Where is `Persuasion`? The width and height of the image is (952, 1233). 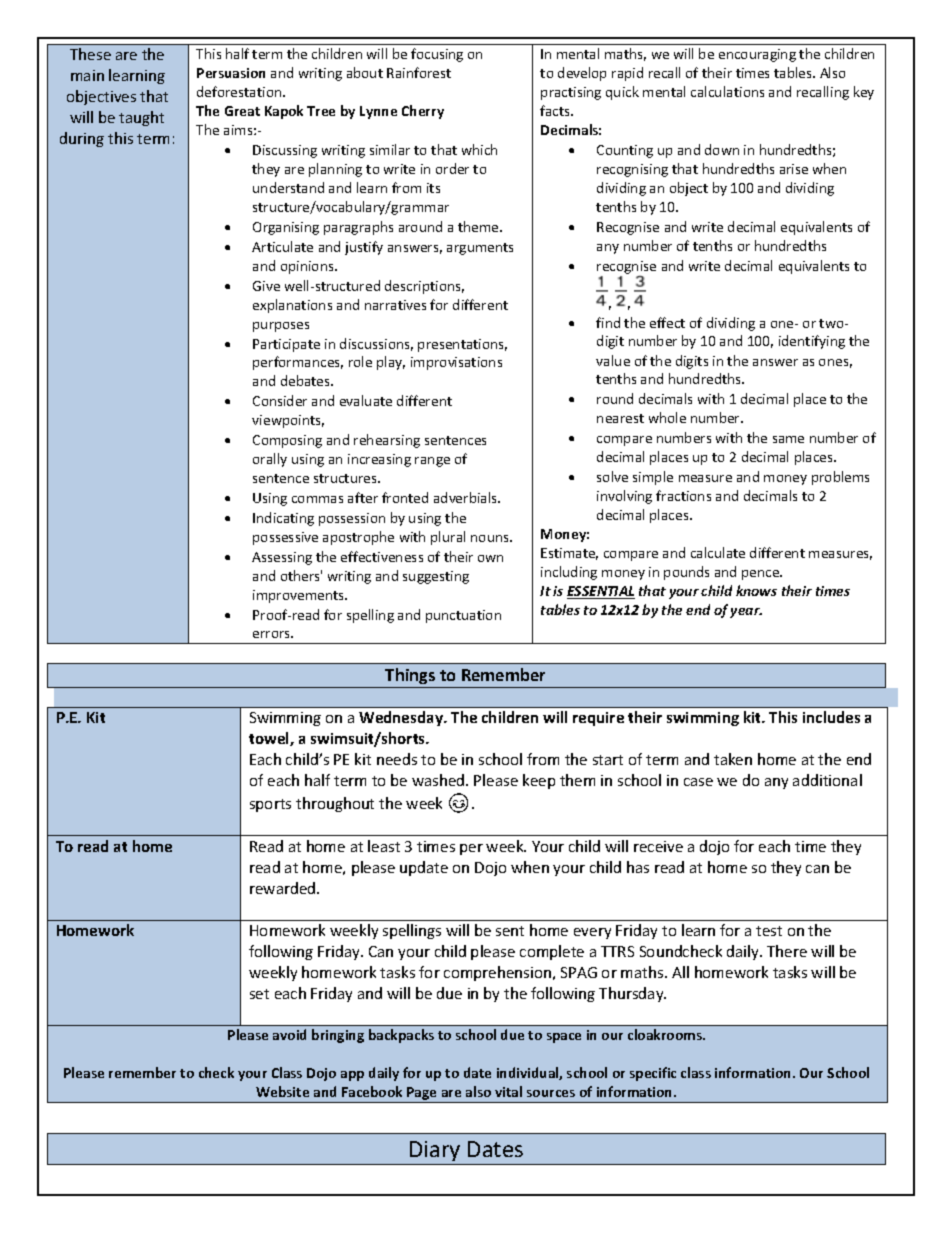 Persuasion is located at coordinates (231, 73).
